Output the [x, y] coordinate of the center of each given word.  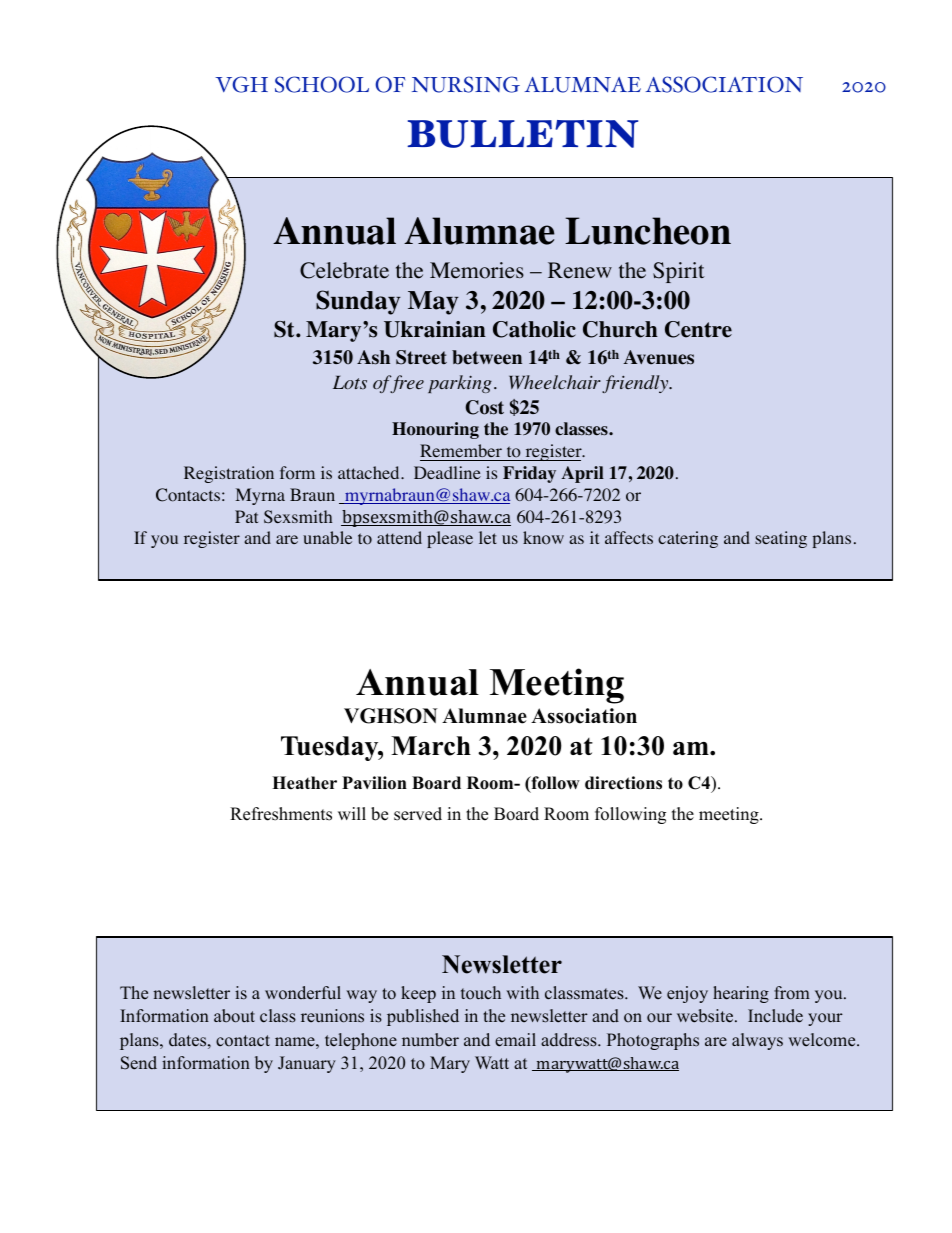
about [234, 1016]
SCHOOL [322, 84]
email [515, 1040]
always [757, 1041]
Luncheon [648, 231]
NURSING [466, 84]
